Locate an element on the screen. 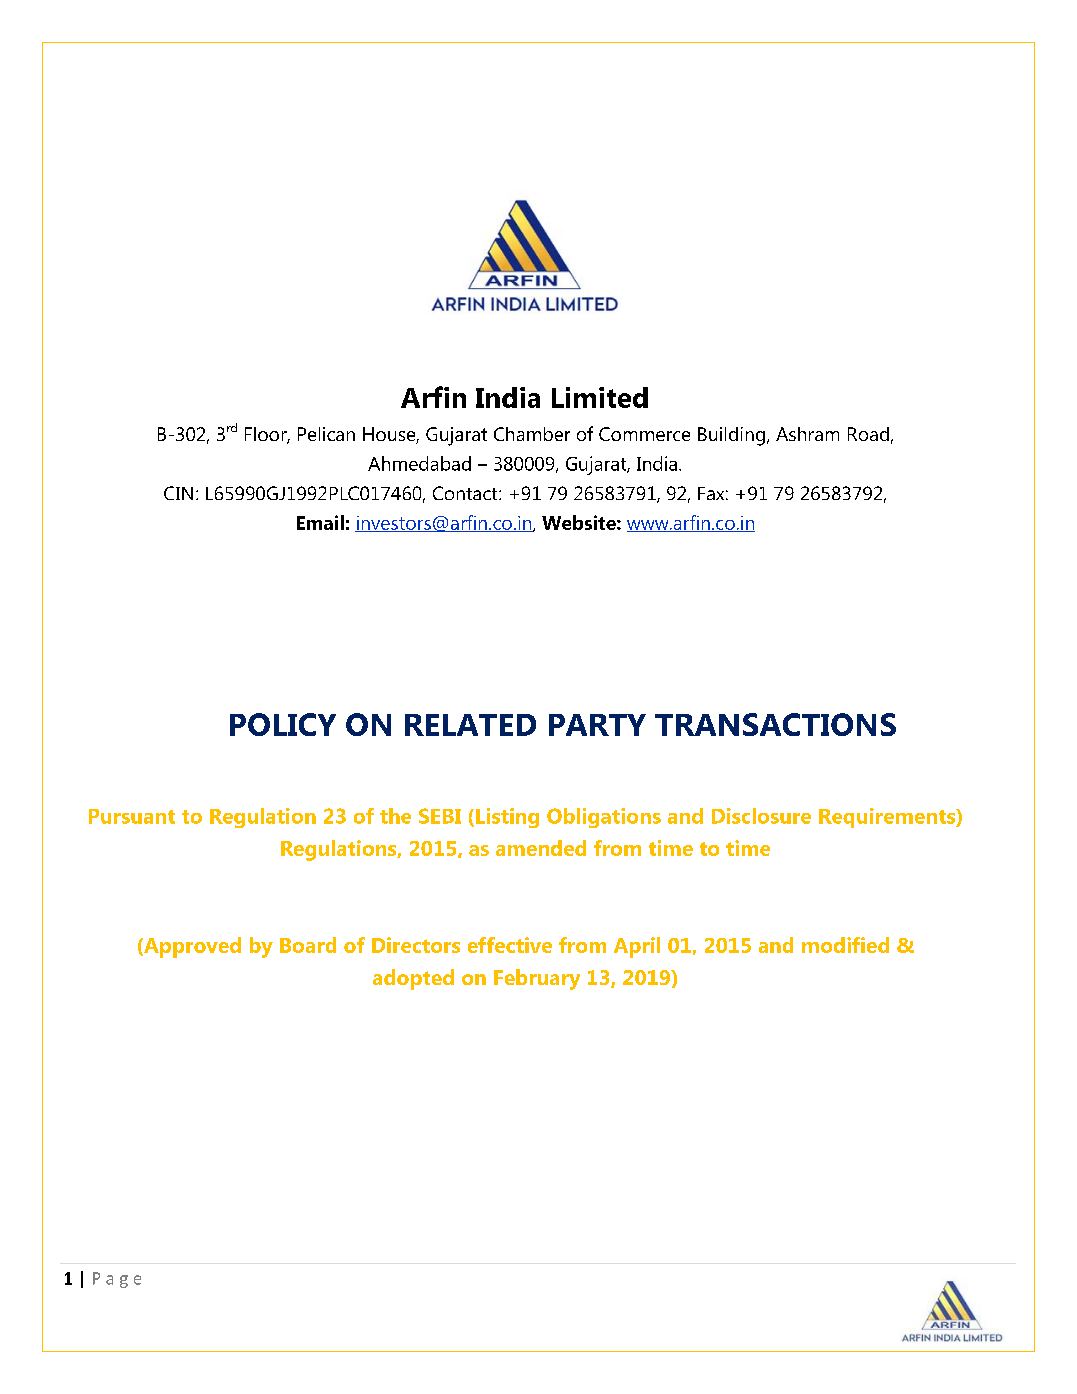 Image resolution: width=1077 pixels, height=1394 pixels. Chamber is located at coordinates (532, 434).
